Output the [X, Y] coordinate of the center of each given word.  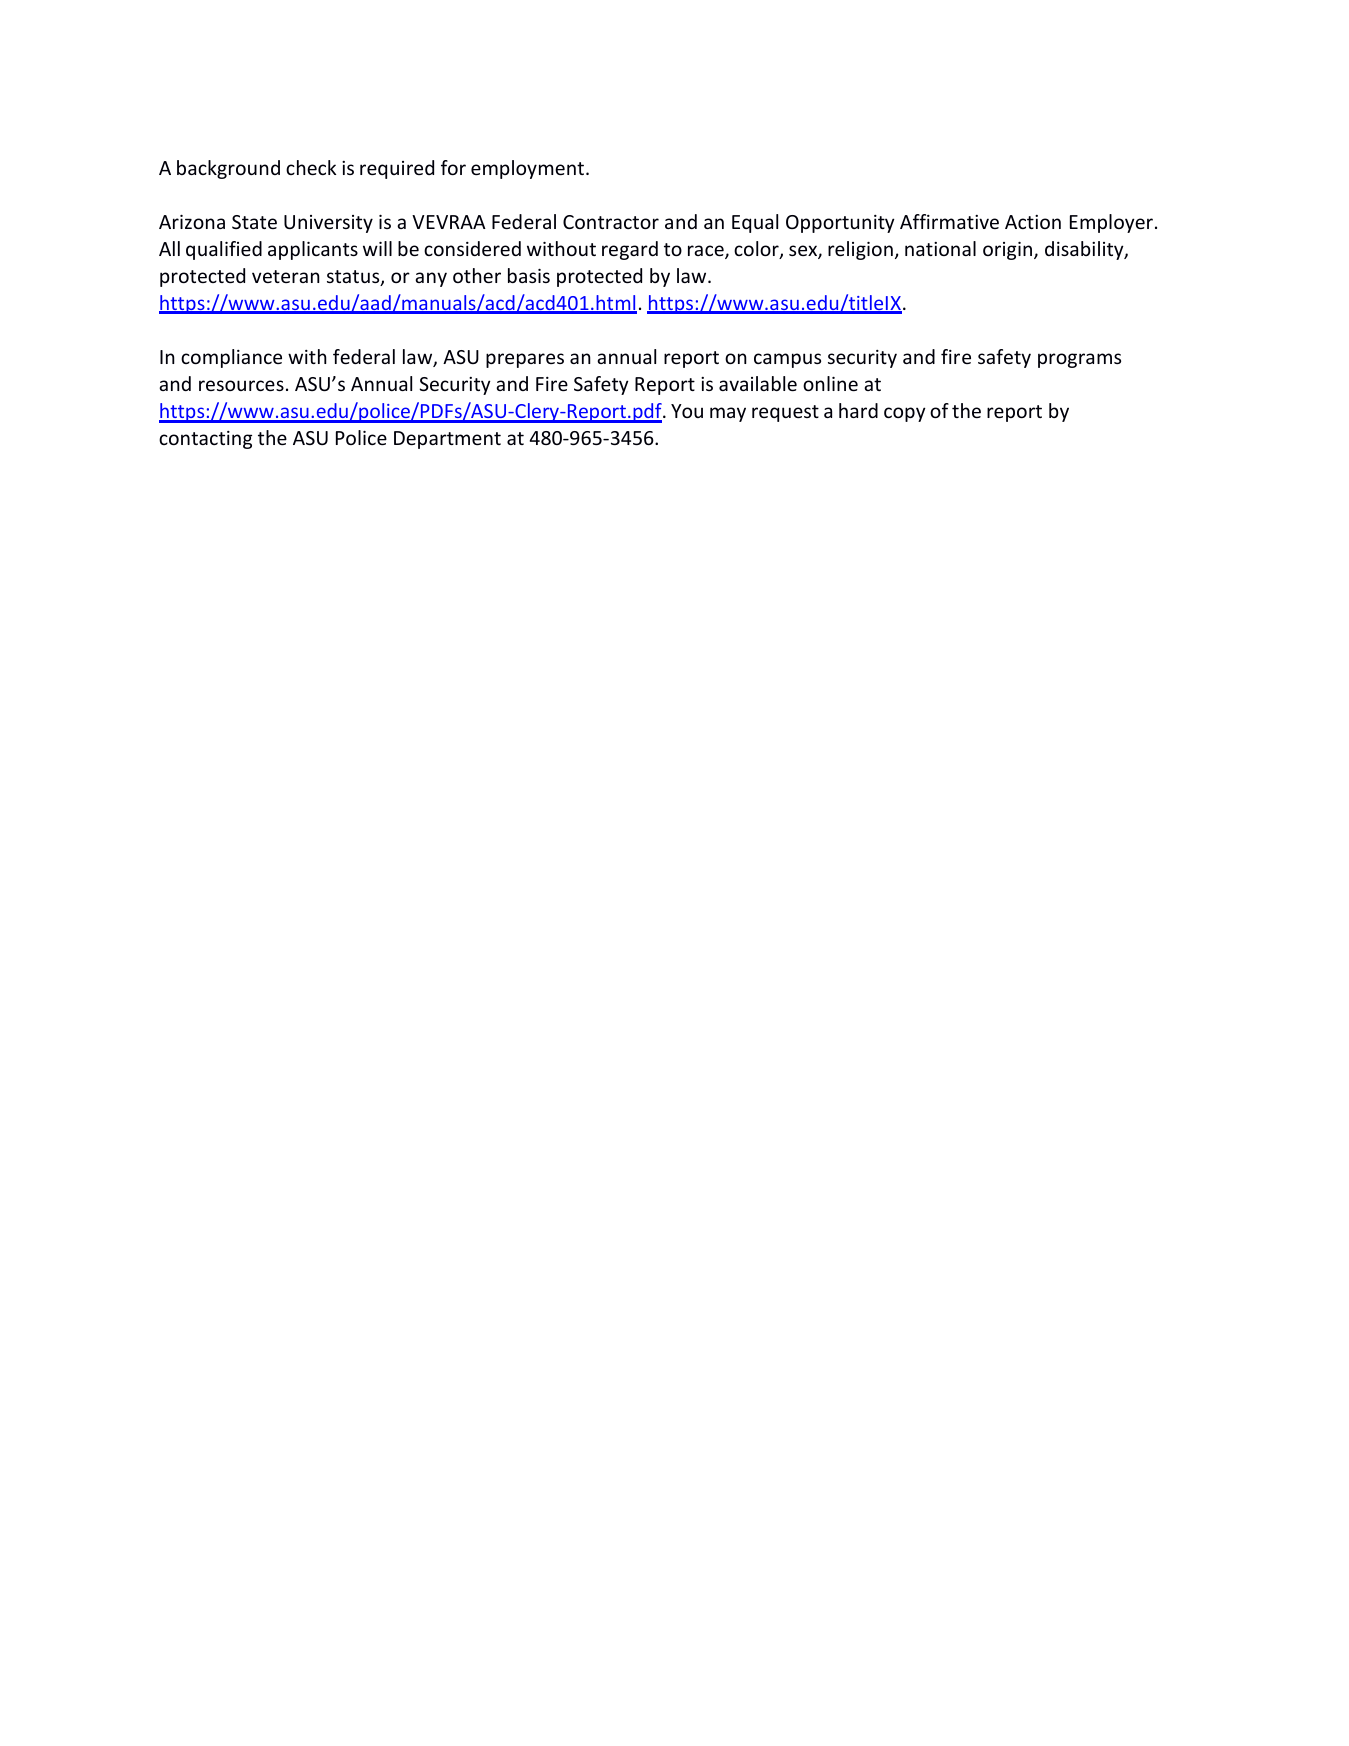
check [311, 167]
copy [905, 414]
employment [529, 169]
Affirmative [949, 221]
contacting [205, 440]
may [728, 414]
